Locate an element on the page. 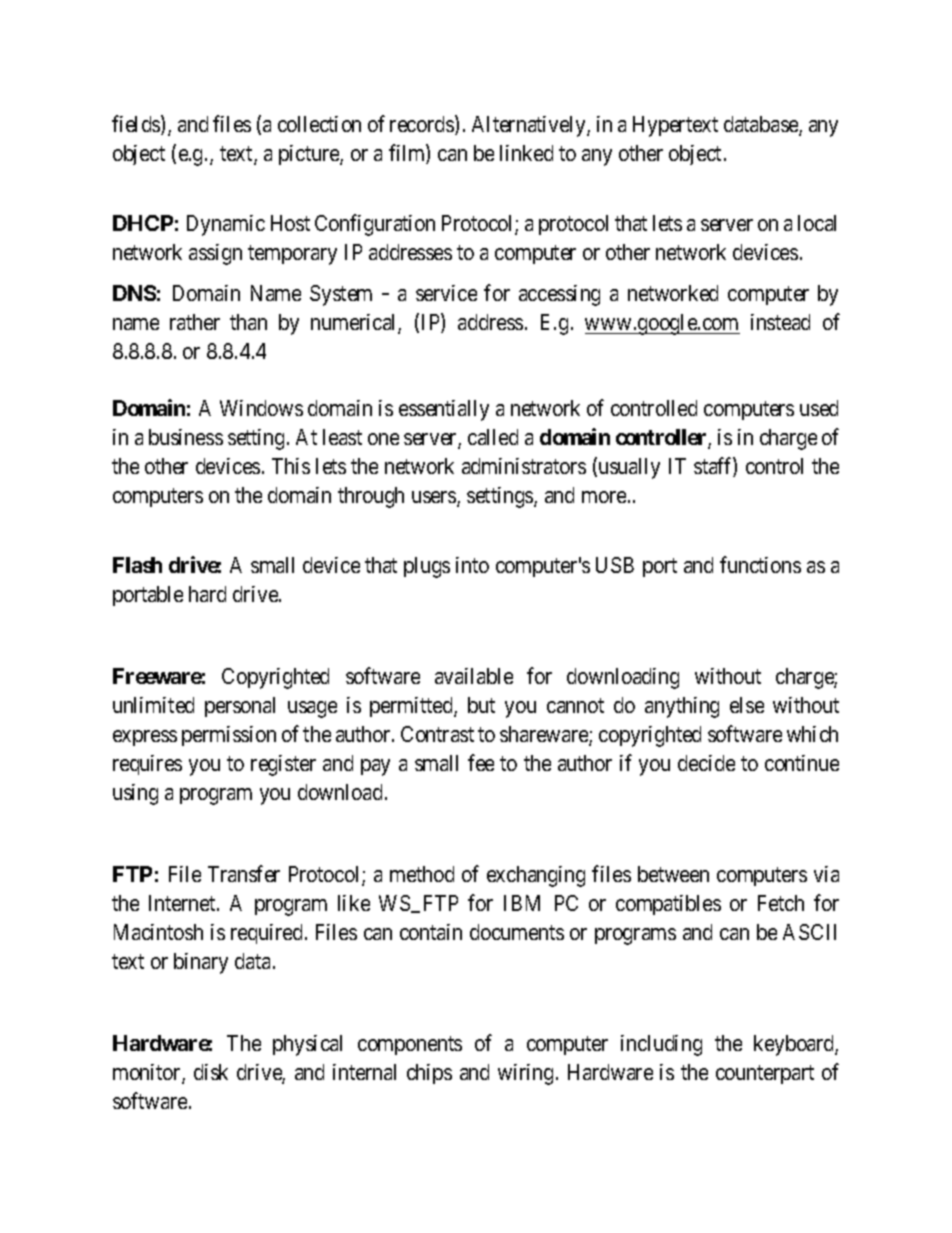 This document has width=952, height=1233. plugs is located at coordinates (427, 567).
